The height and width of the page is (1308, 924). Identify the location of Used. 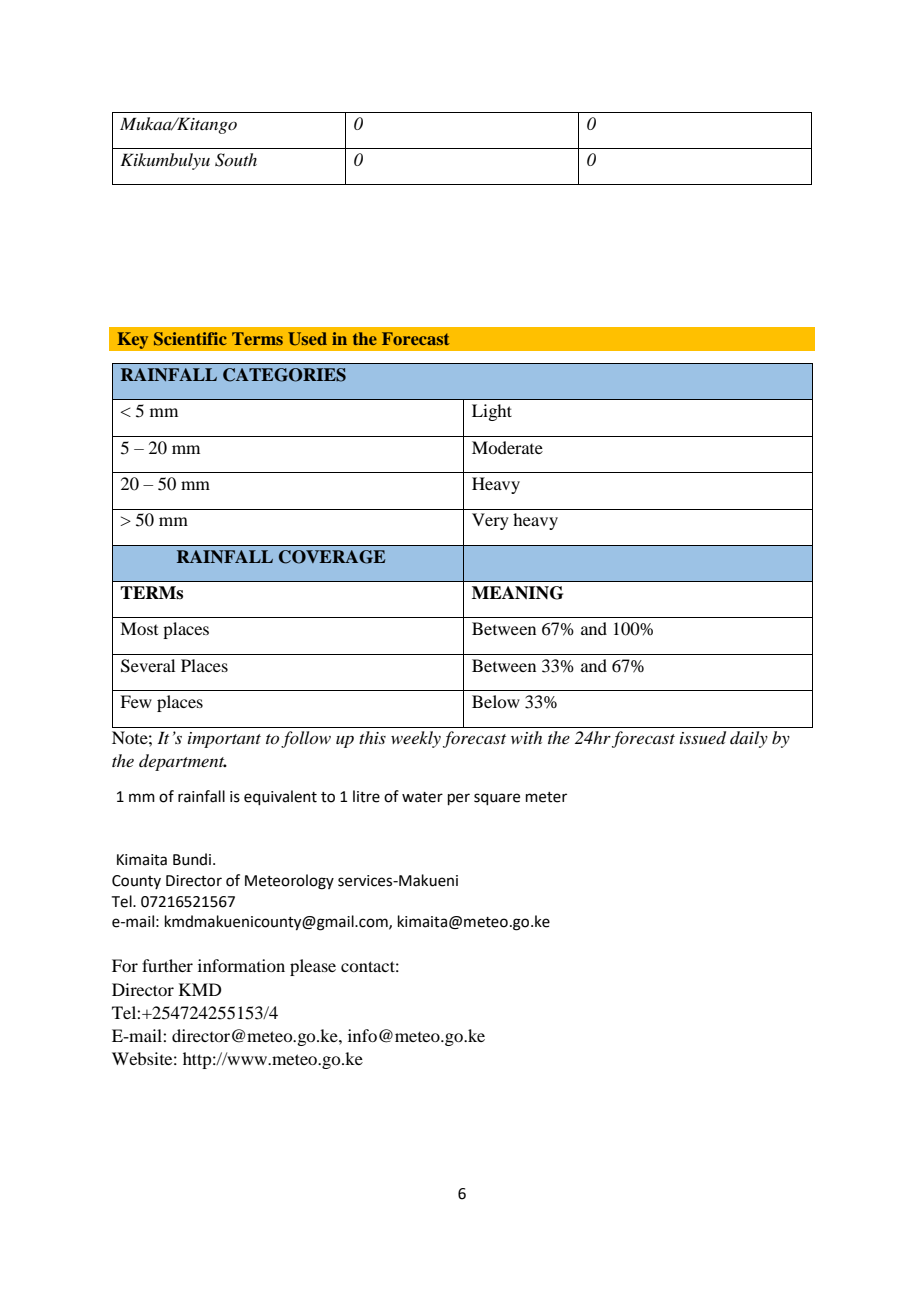
(307, 339).
